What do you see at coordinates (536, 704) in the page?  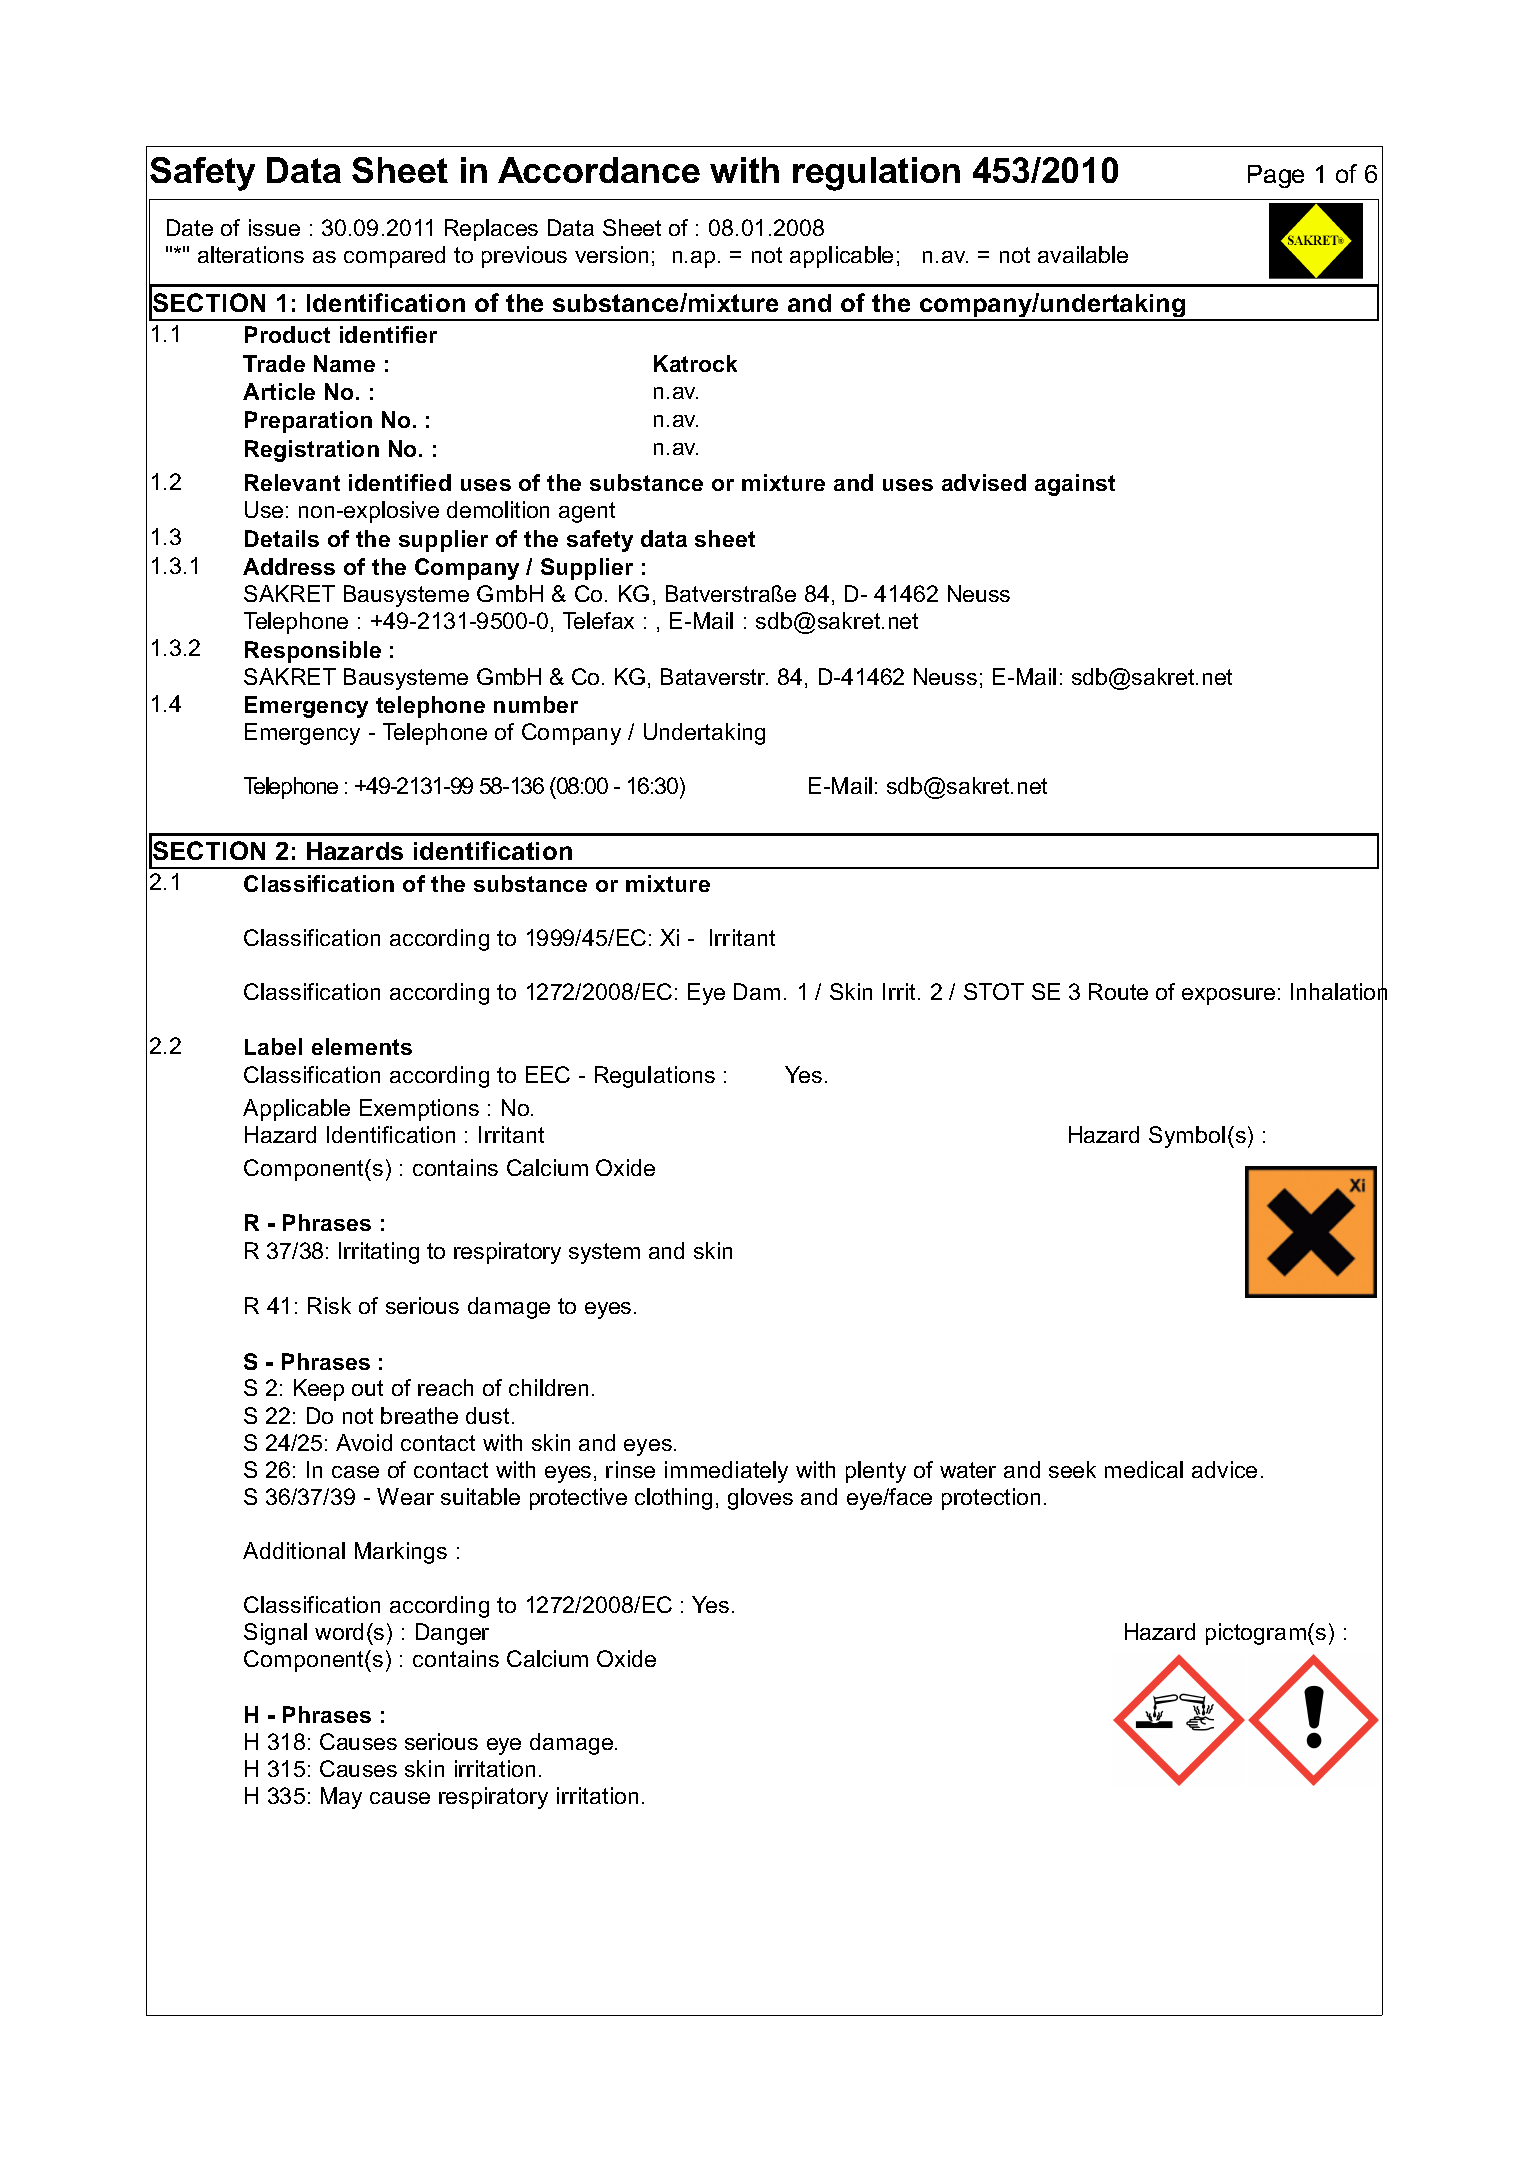 I see `number` at bounding box center [536, 704].
